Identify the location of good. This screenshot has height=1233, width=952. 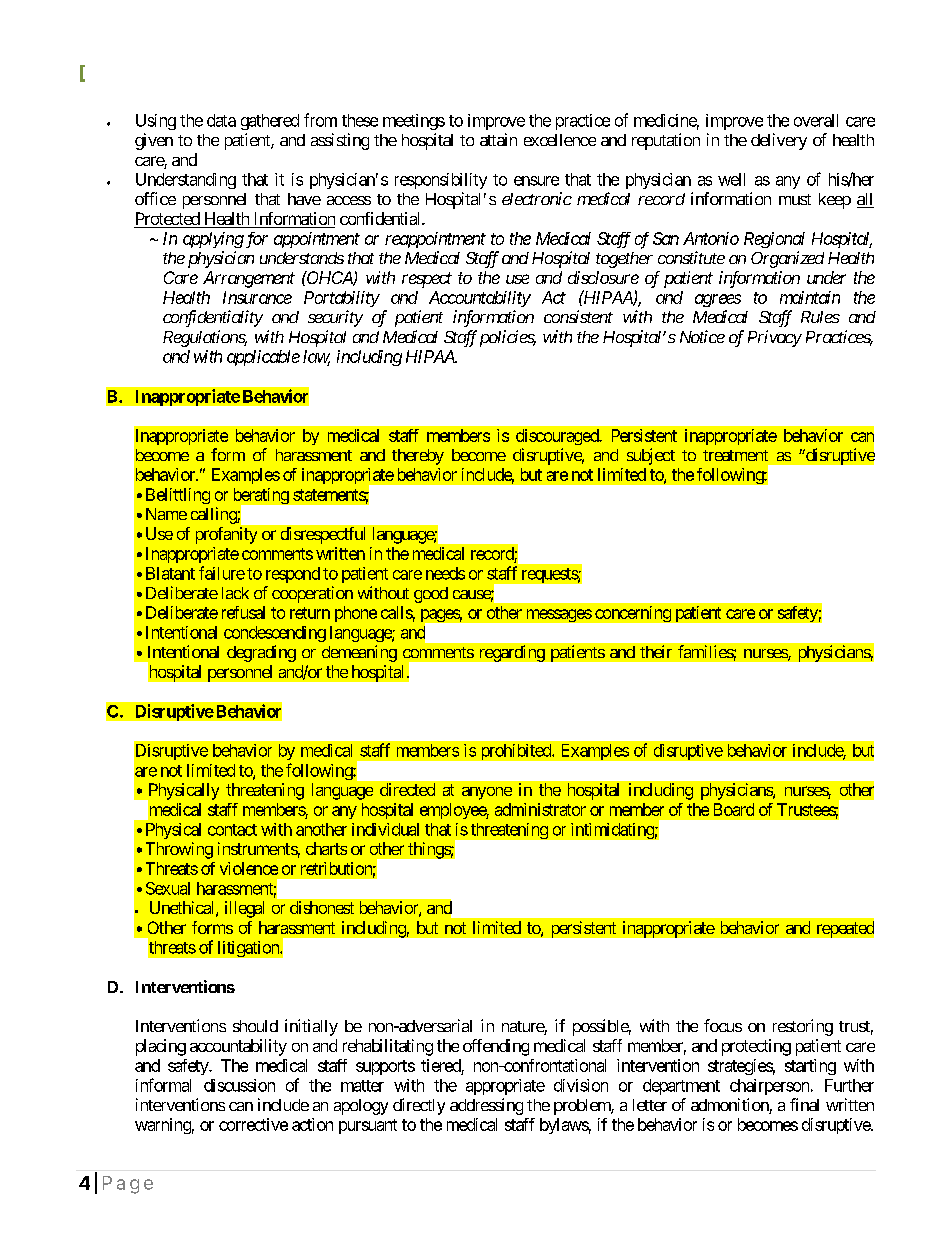
(431, 595).
